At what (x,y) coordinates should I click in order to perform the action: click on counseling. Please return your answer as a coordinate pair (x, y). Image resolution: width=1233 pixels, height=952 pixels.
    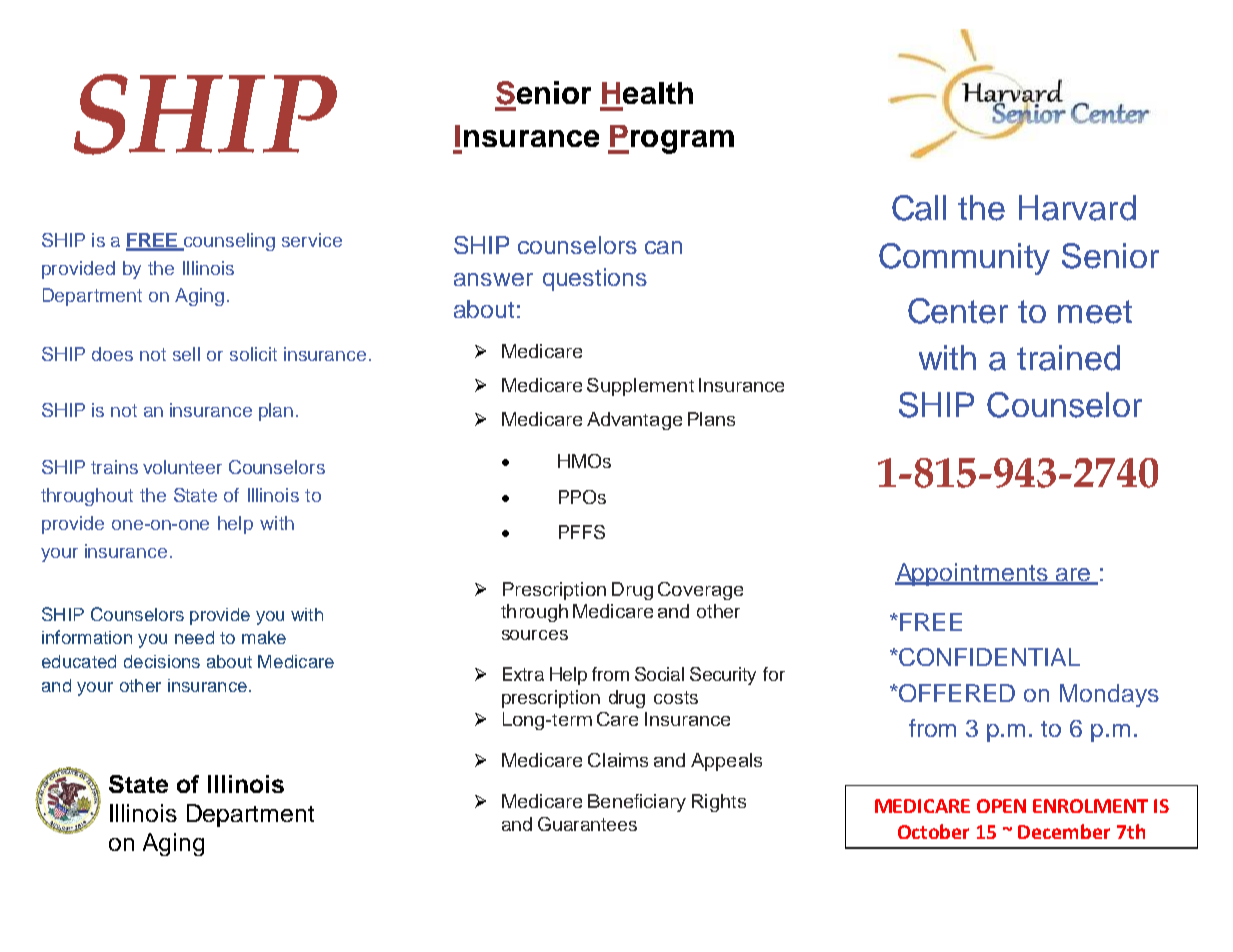
    Looking at the image, I should click on (228, 242).
